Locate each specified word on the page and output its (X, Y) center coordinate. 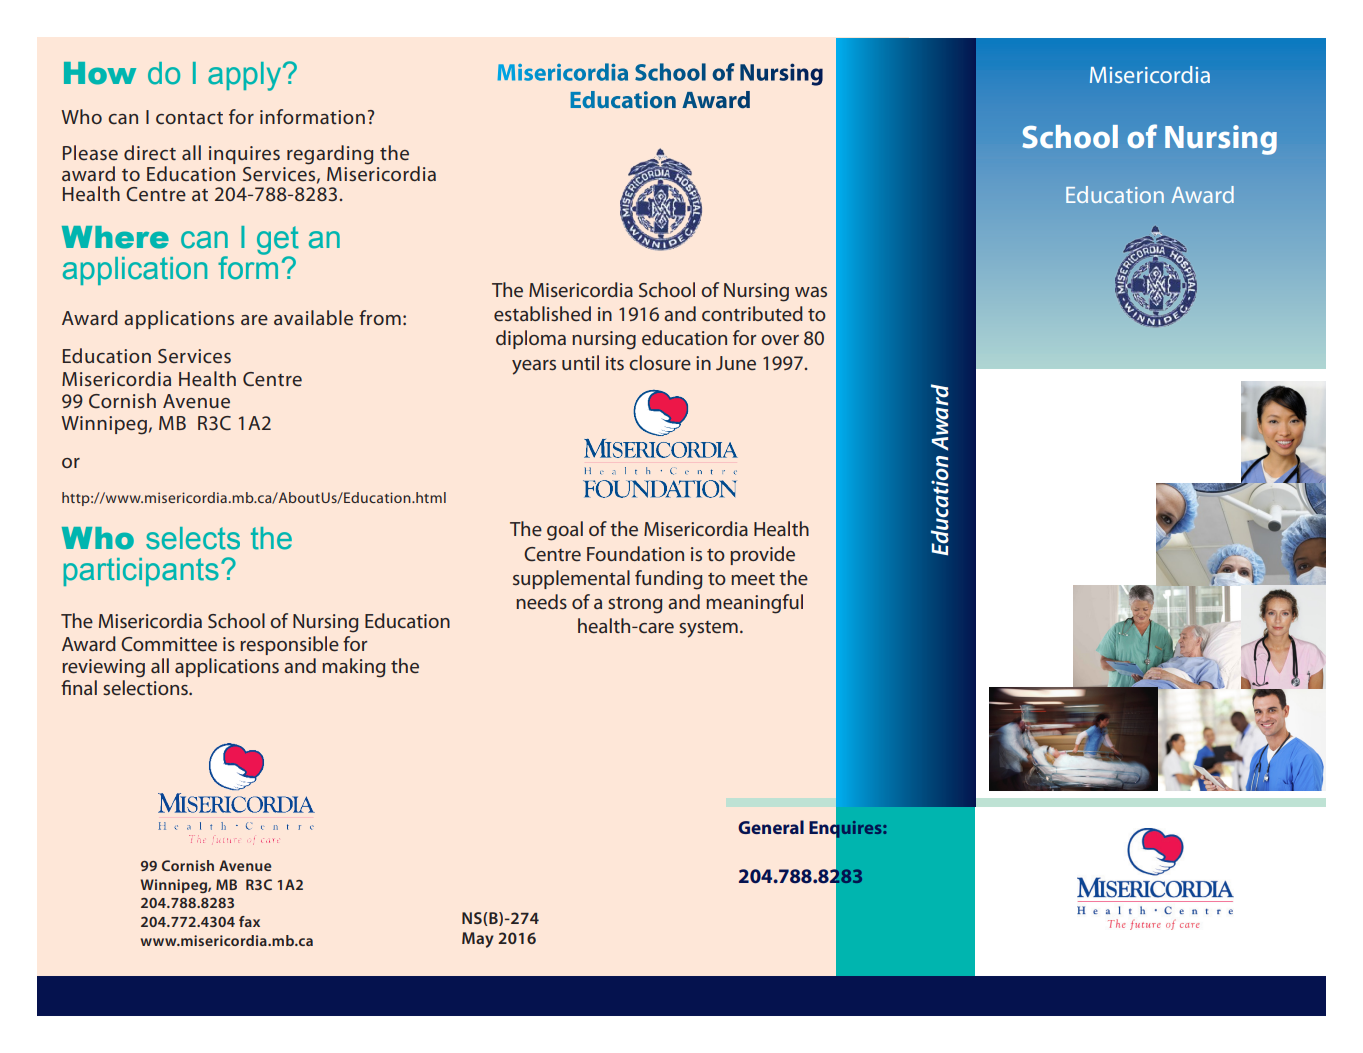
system (708, 629)
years (534, 367)
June (736, 363)
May (478, 940)
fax (249, 921)
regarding (330, 155)
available (313, 317)
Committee (169, 644)
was (811, 292)
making (353, 668)
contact (189, 118)
